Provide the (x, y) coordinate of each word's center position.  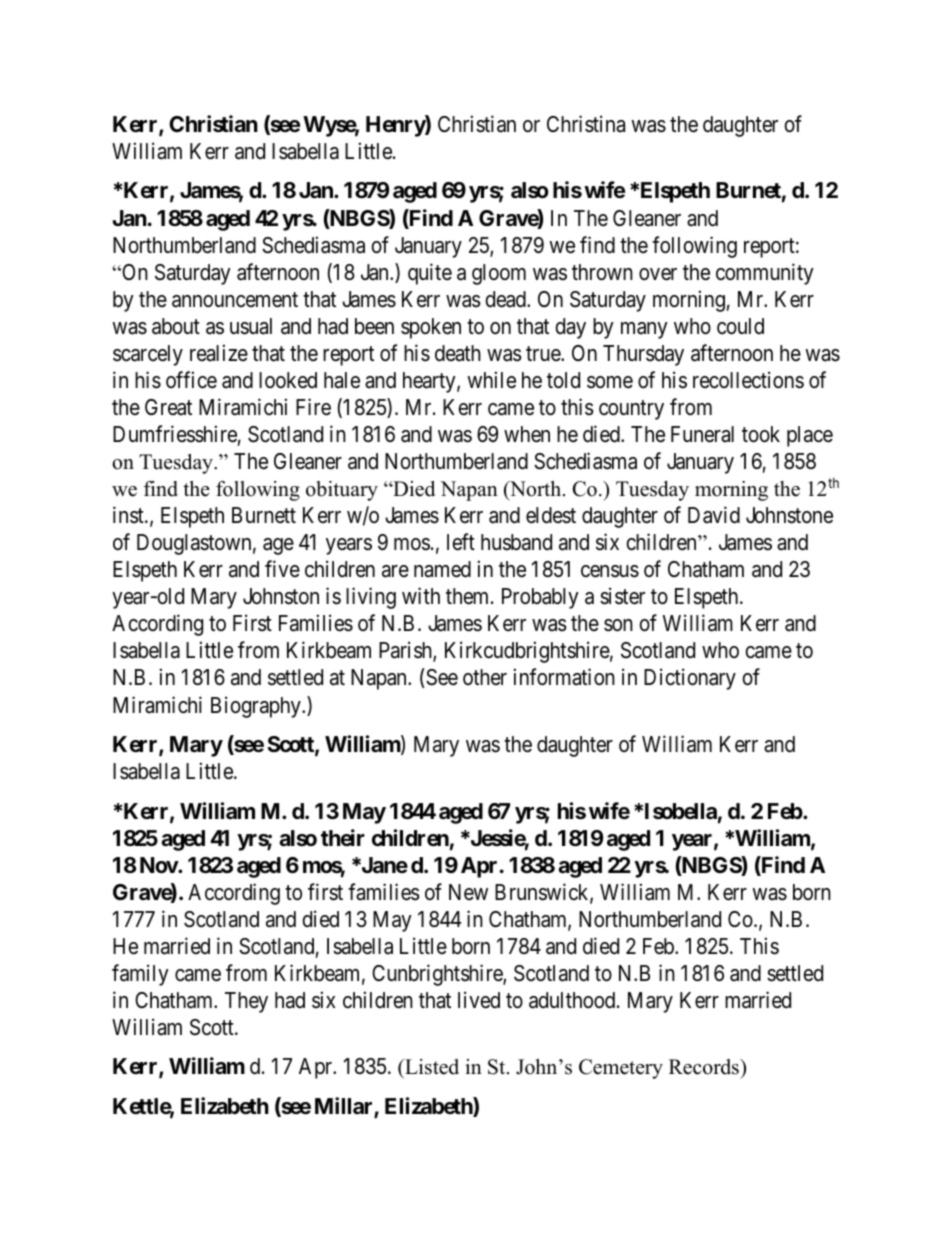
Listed (431, 1068)
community (765, 274)
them (469, 596)
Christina (586, 124)
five (282, 568)
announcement (235, 300)
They (246, 1002)
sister (622, 596)
